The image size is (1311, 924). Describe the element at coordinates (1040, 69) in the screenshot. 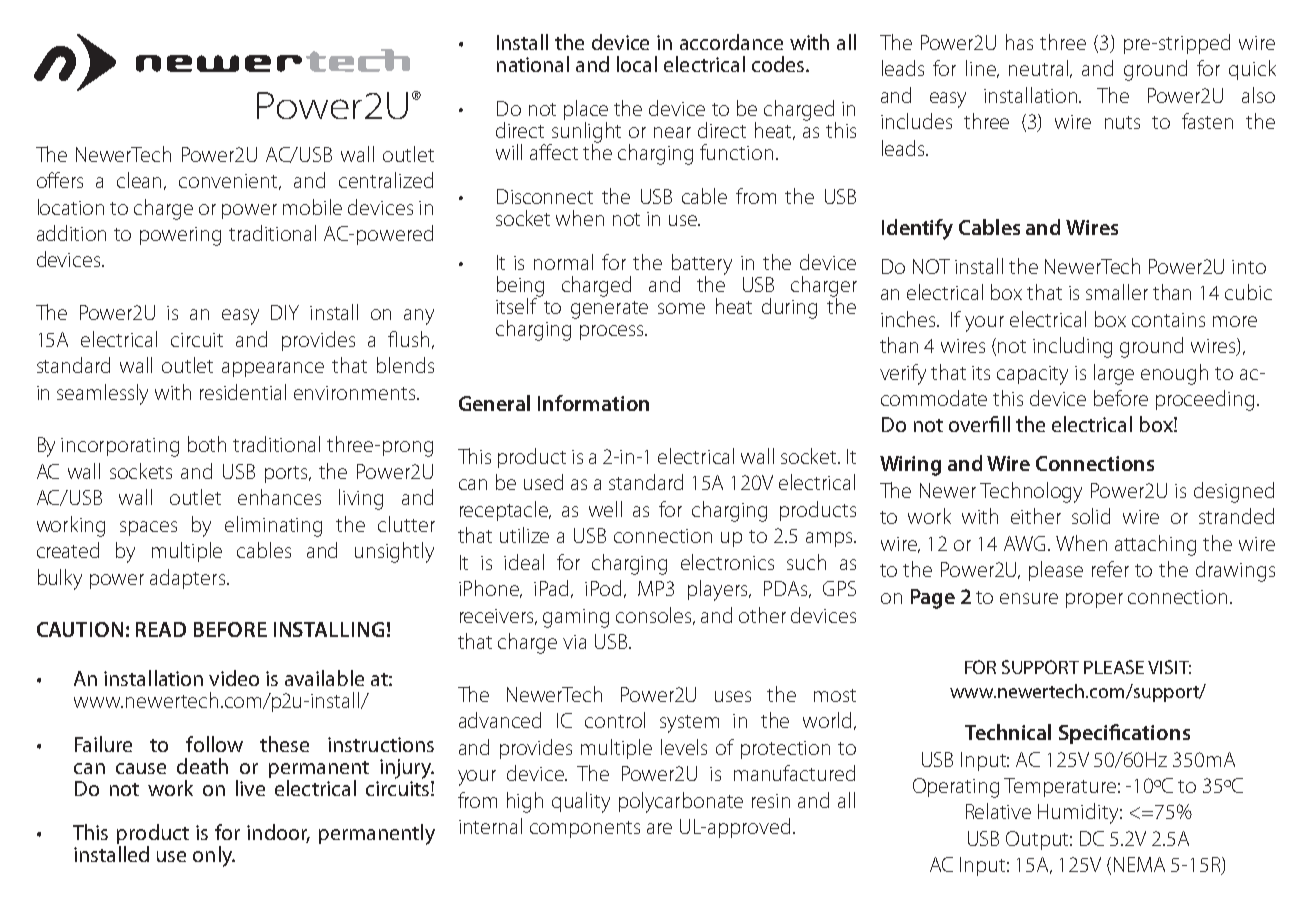

I see `neutral` at that location.
